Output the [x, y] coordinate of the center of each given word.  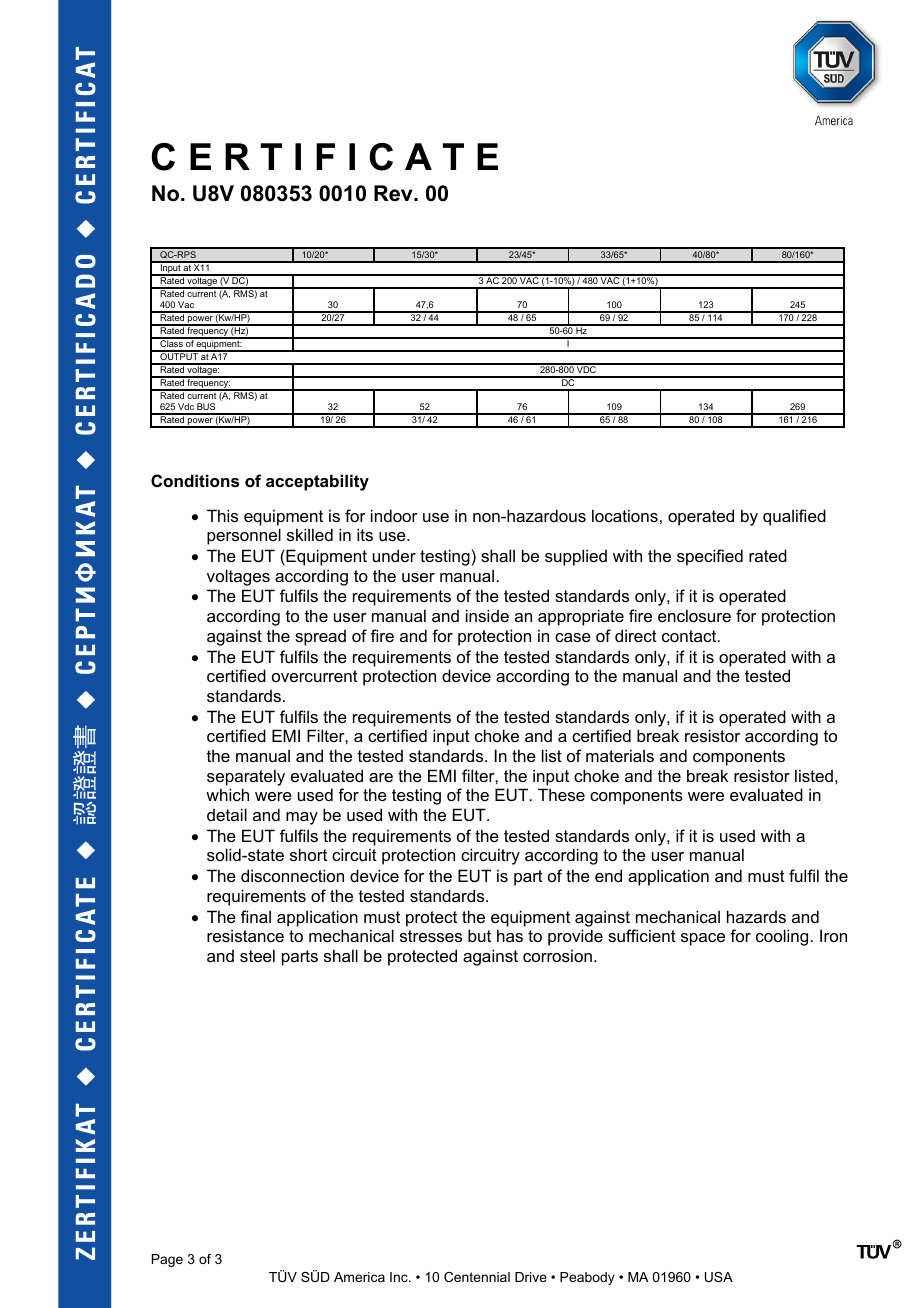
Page [167, 1260]
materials [620, 755]
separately [246, 777]
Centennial [477, 1277]
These [561, 794]
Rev [394, 193]
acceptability [317, 482]
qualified [794, 517]
